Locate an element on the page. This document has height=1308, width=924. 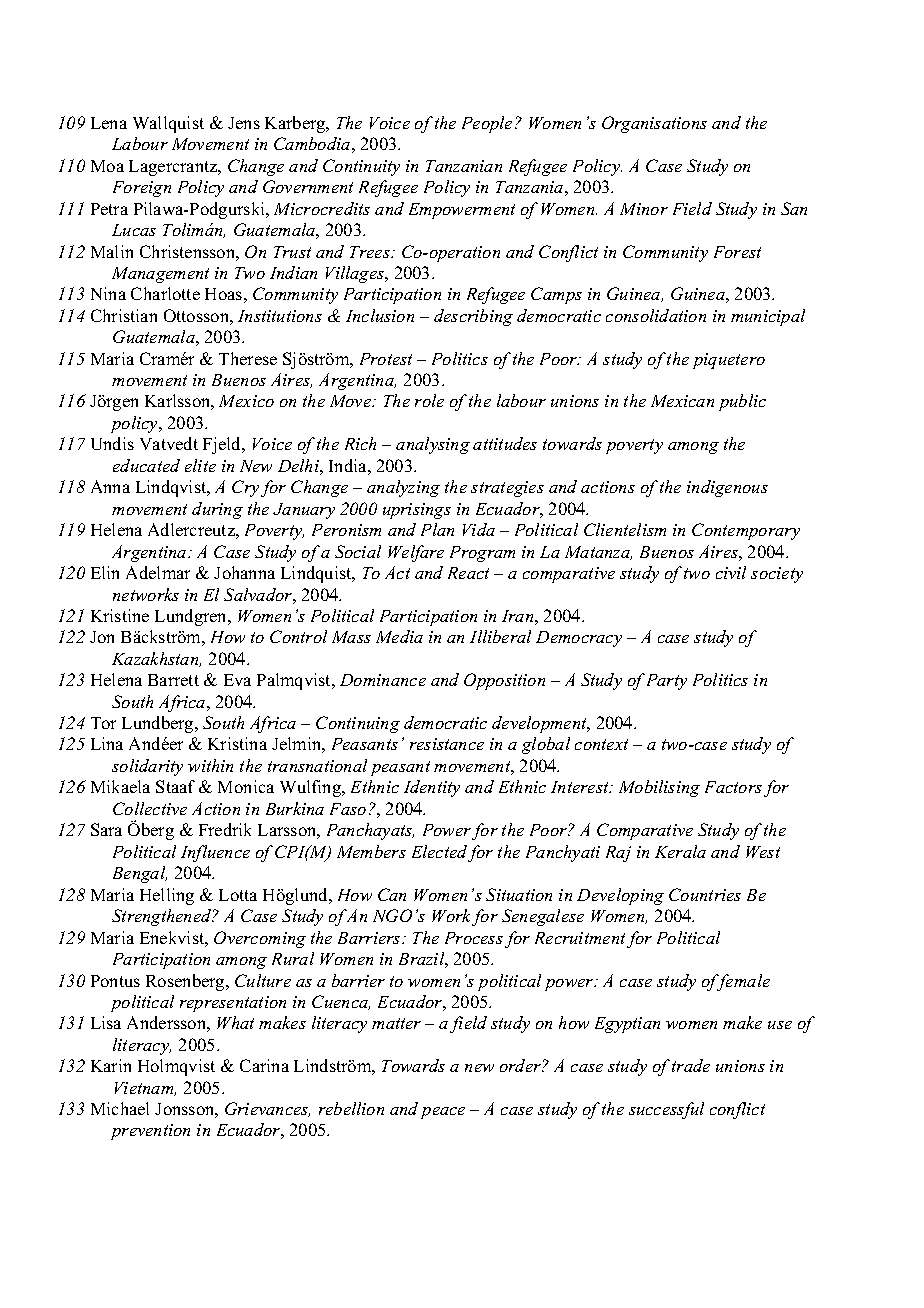
indigenous is located at coordinates (727, 488).
